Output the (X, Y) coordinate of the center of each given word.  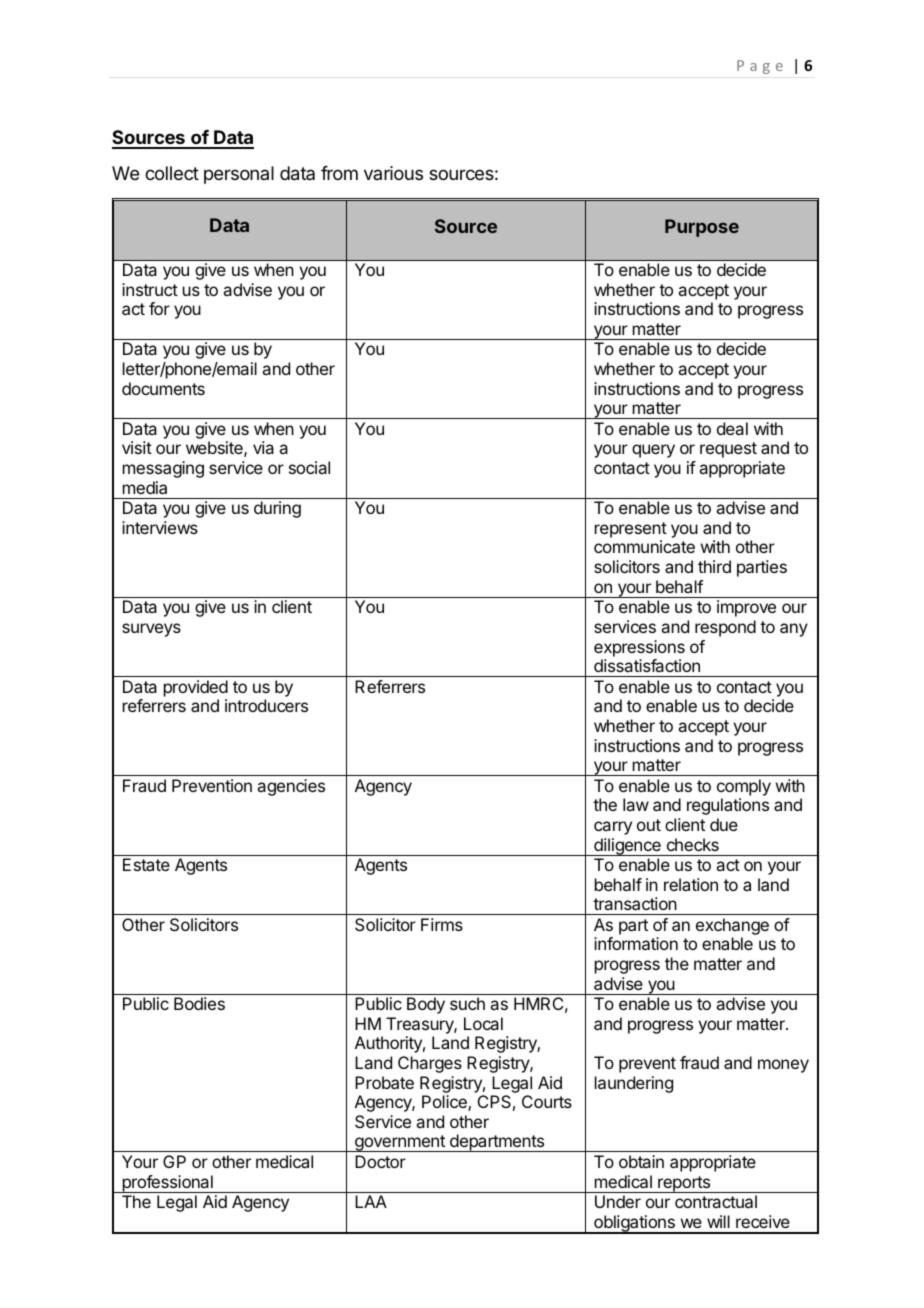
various (393, 173)
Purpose (702, 228)
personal (239, 175)
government (400, 1143)
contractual (716, 1201)
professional (167, 1184)
